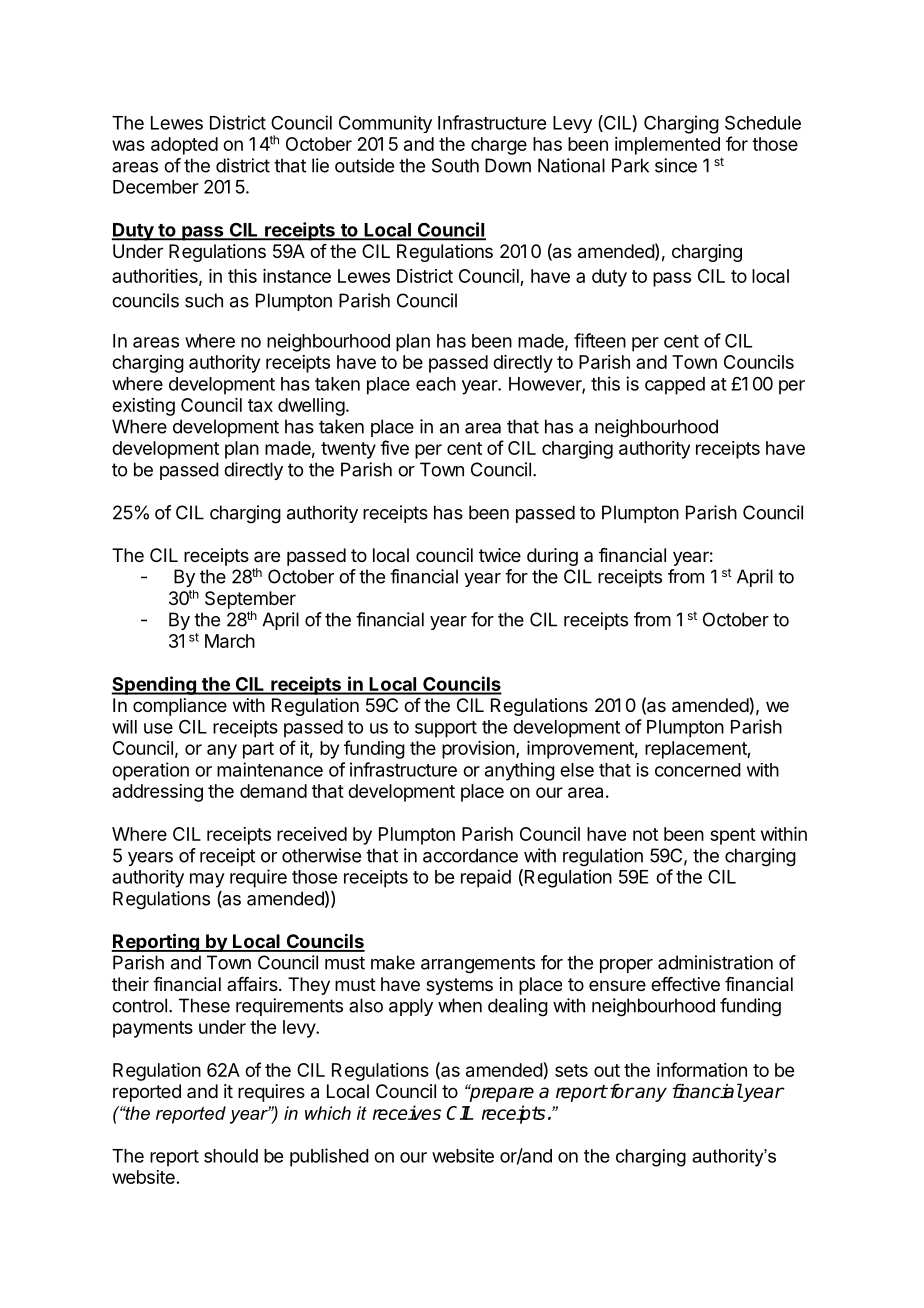 This screenshot has width=924, height=1308. I want to click on since, so click(676, 165).
